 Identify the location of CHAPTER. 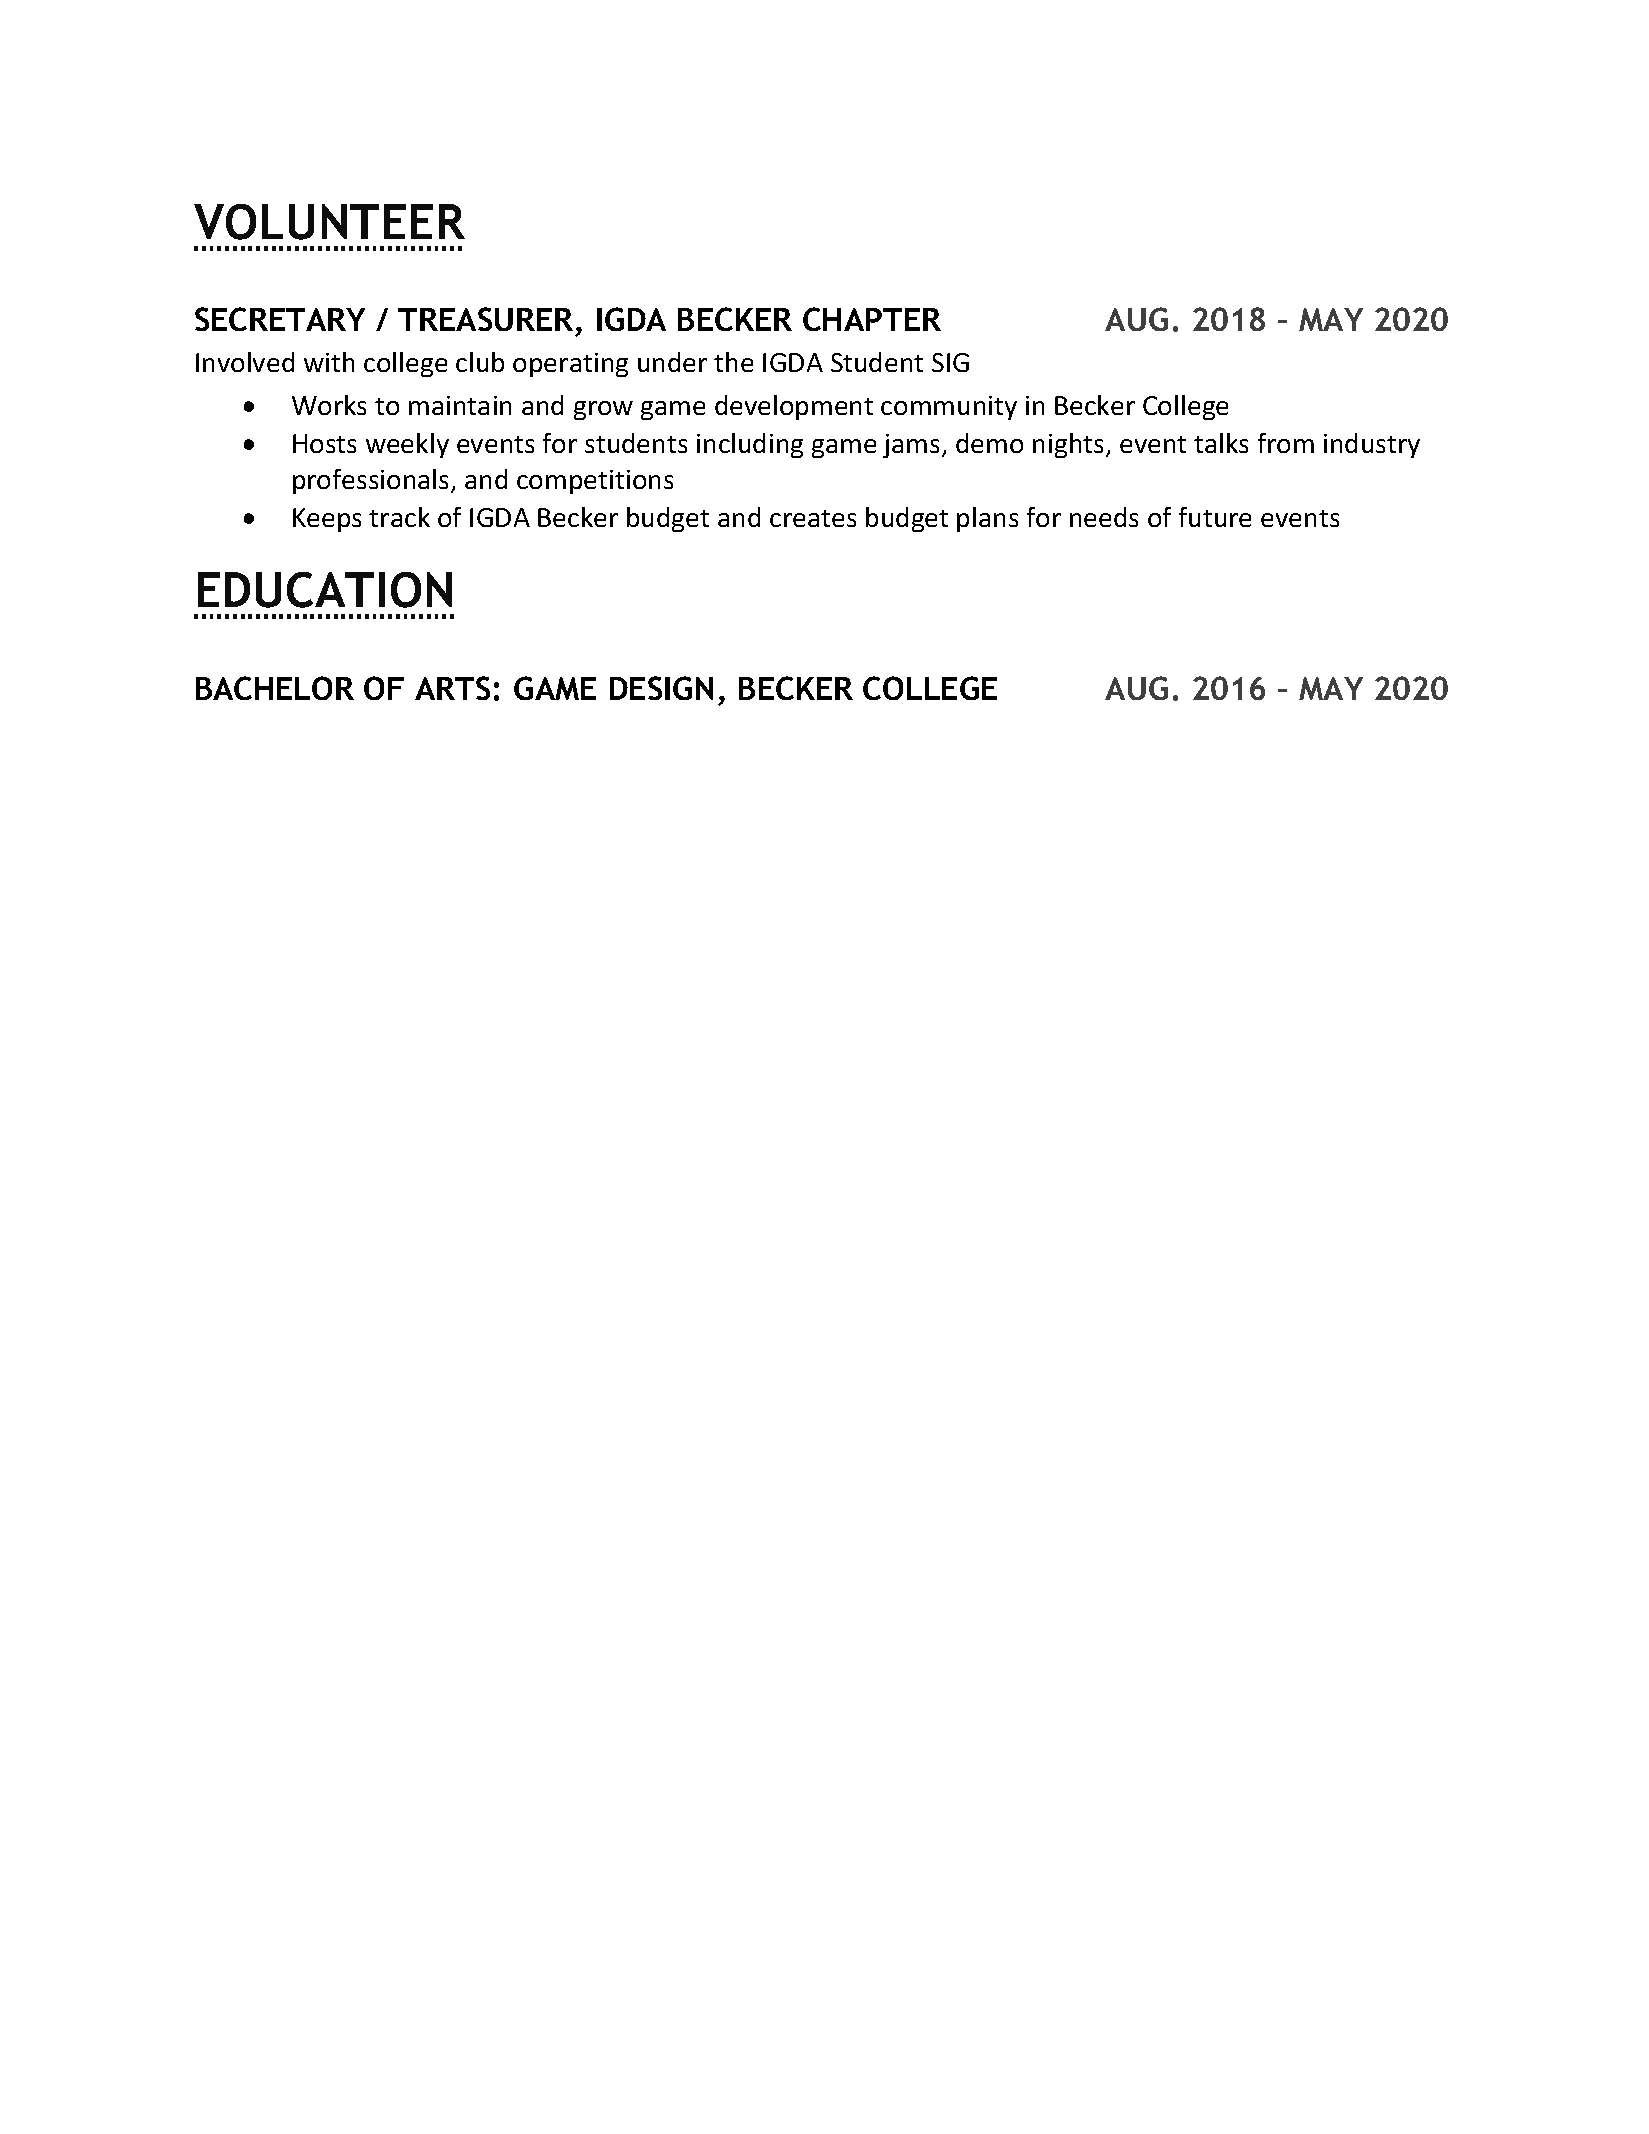
(872, 319).
